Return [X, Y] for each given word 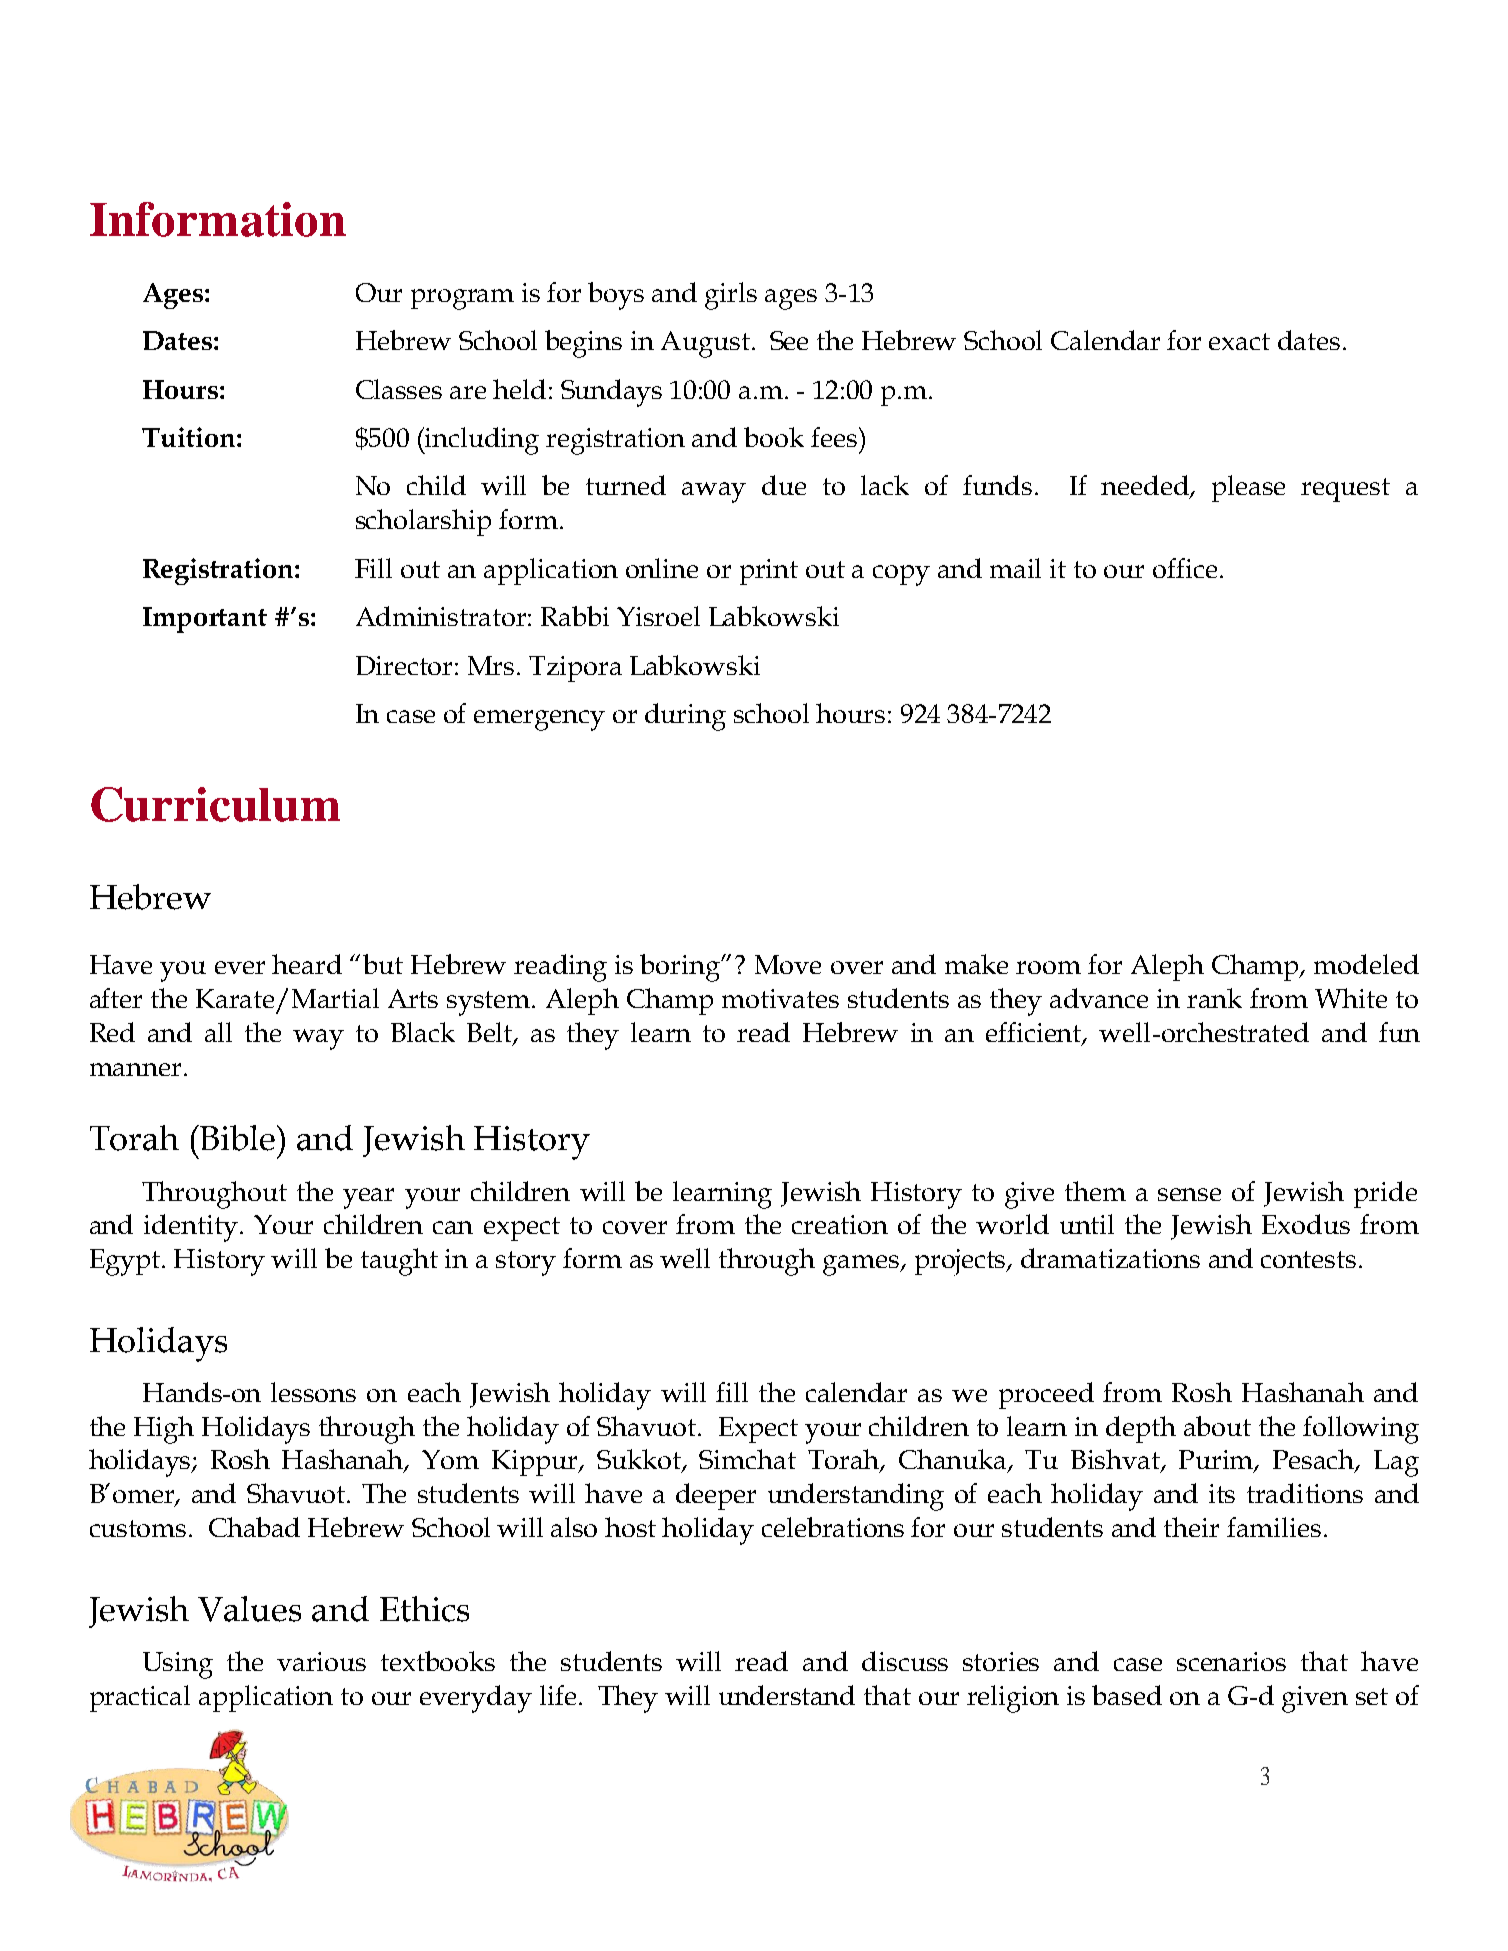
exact [1239, 341]
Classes [399, 389]
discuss [905, 1661]
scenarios [1231, 1661]
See [789, 340]
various [321, 1661]
